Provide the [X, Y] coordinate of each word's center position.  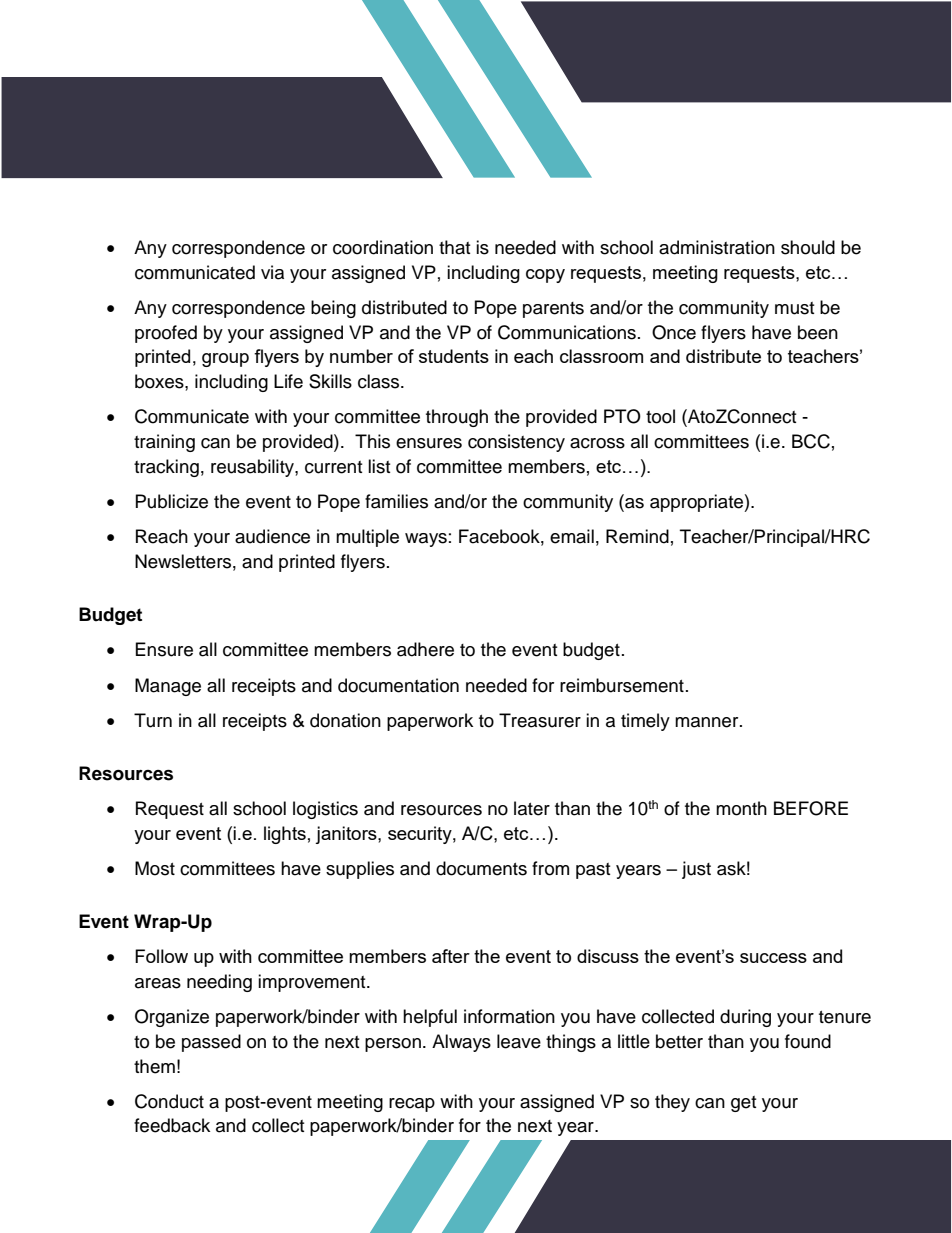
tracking [166, 468]
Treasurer [540, 720]
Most [155, 868]
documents [481, 868]
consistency [516, 443]
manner [708, 722]
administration [717, 247]
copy [545, 276]
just [696, 870]
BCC [811, 441]
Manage [168, 687]
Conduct [169, 1101]
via [272, 272]
